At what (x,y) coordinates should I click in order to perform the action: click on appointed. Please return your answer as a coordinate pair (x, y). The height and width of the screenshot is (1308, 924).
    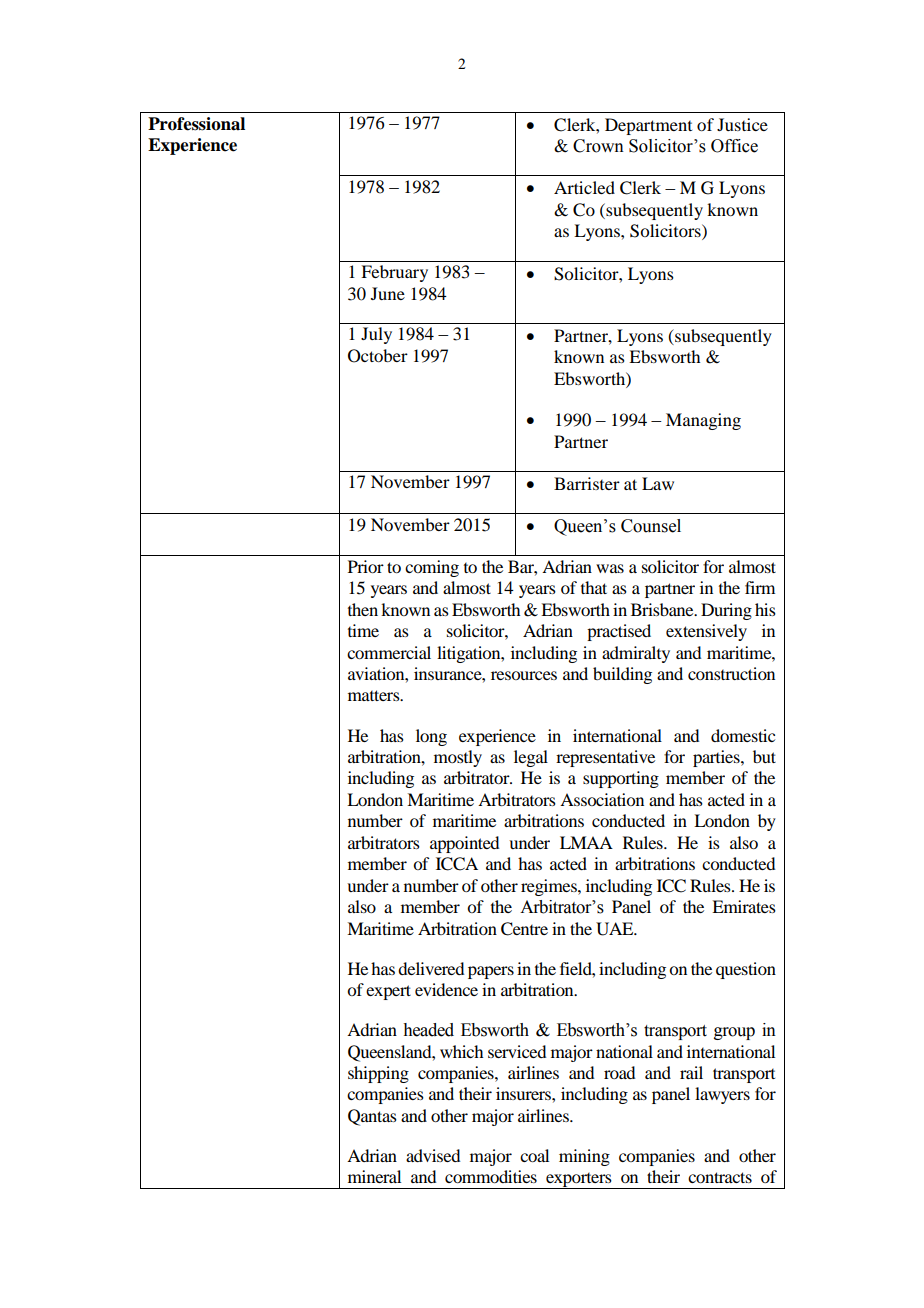
    Looking at the image, I should click on (464, 844).
